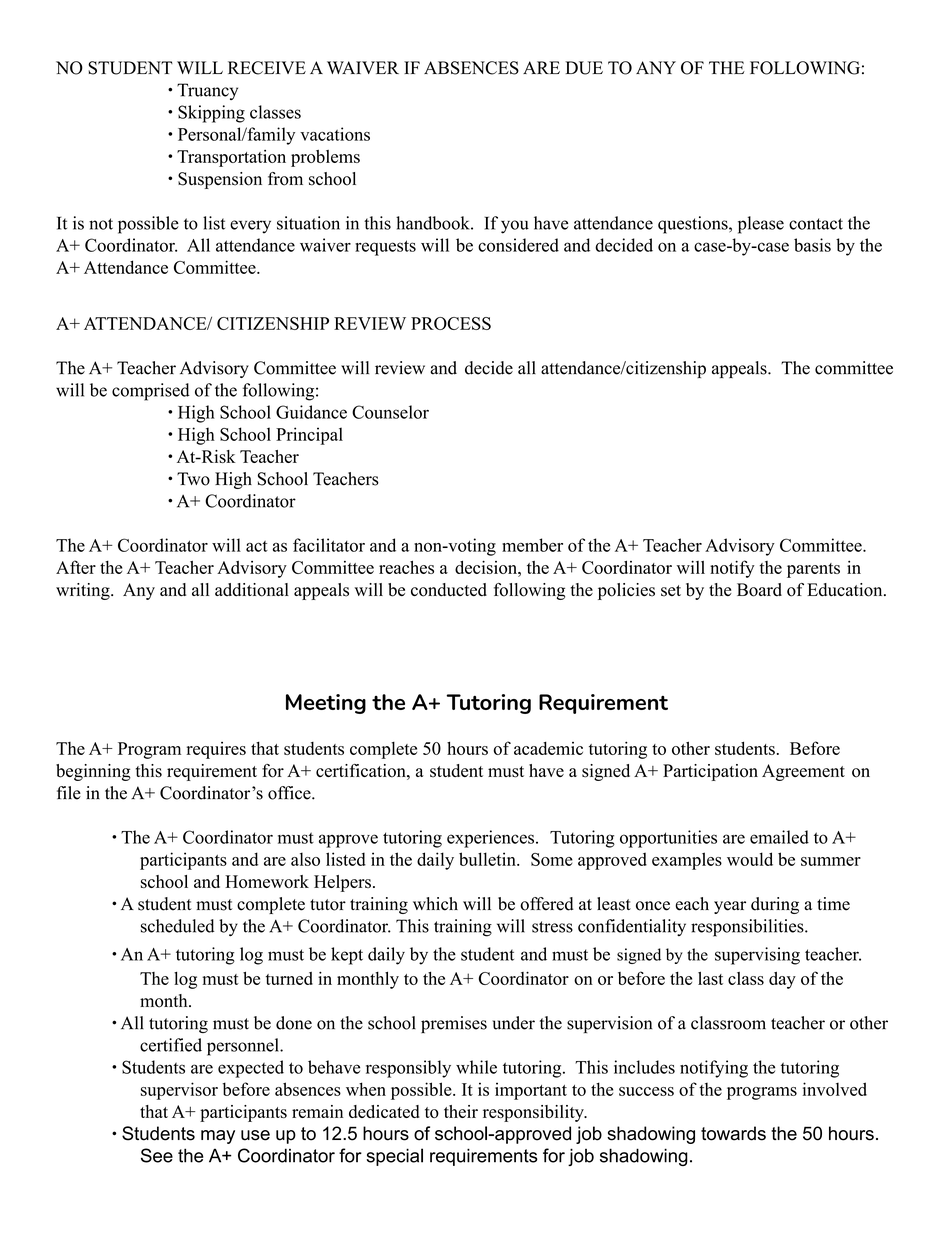 This document has height=1233, width=952. What do you see at coordinates (193, 479) in the document?
I see `Two` at bounding box center [193, 479].
